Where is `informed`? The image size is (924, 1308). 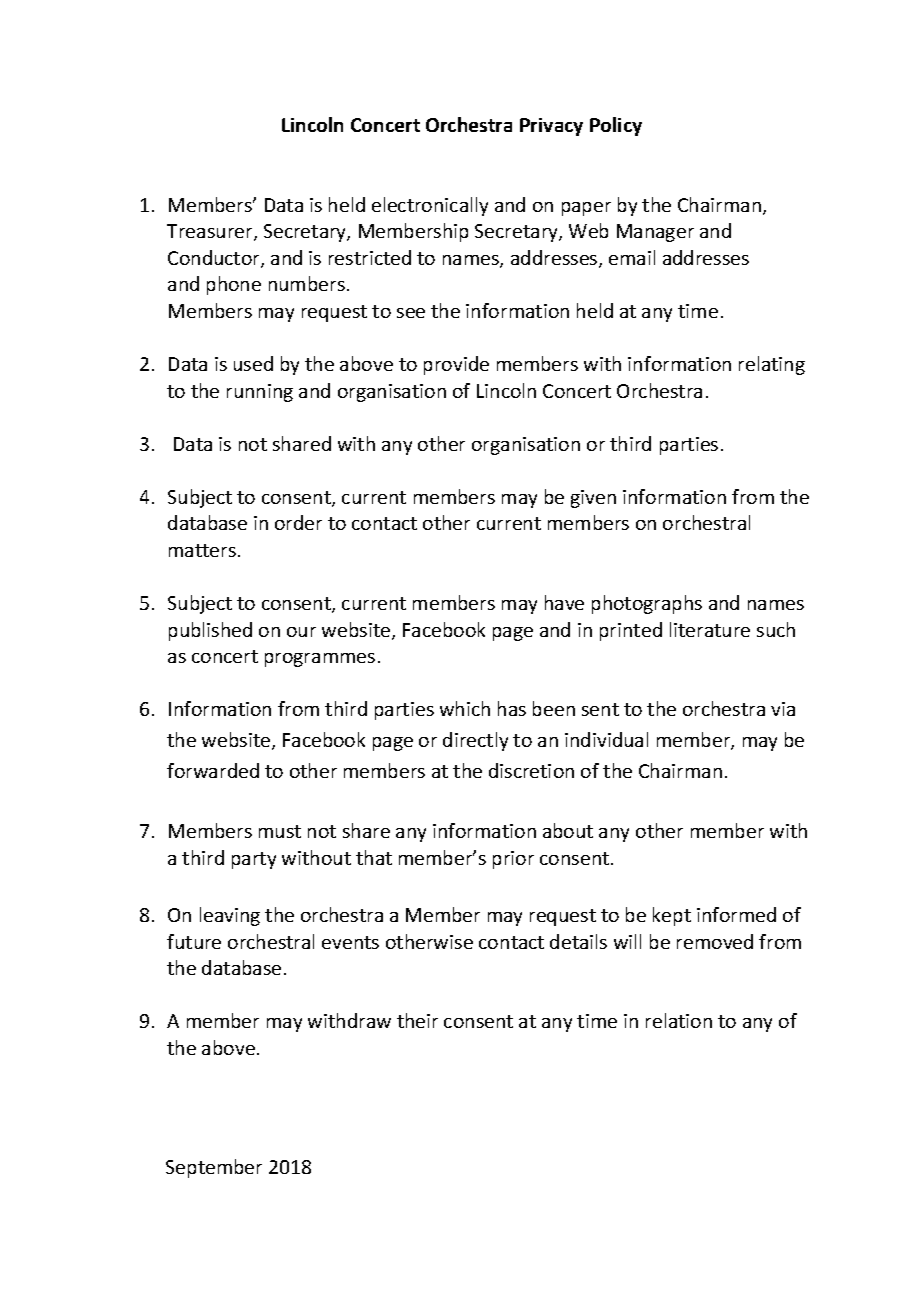 informed is located at coordinates (736, 914).
